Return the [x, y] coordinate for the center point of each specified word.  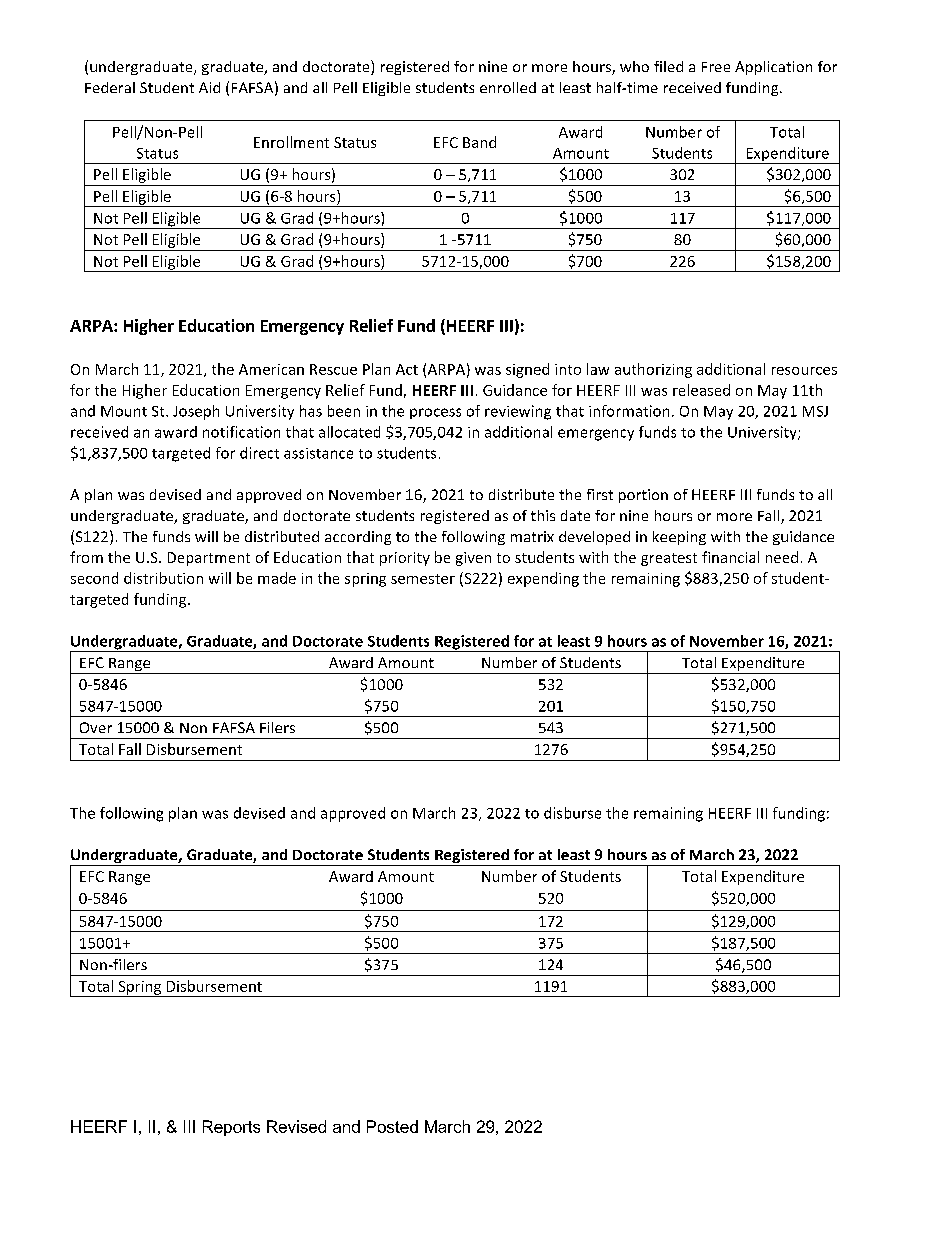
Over [96, 727]
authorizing [653, 370]
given [473, 559]
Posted [392, 1126]
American [271, 369]
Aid [209, 87]
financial [730, 557]
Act [407, 369]
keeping [679, 538]
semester [423, 579]
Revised [296, 1126]
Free [716, 67]
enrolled [508, 87]
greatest [669, 559]
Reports [231, 1128]
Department [209, 559]
